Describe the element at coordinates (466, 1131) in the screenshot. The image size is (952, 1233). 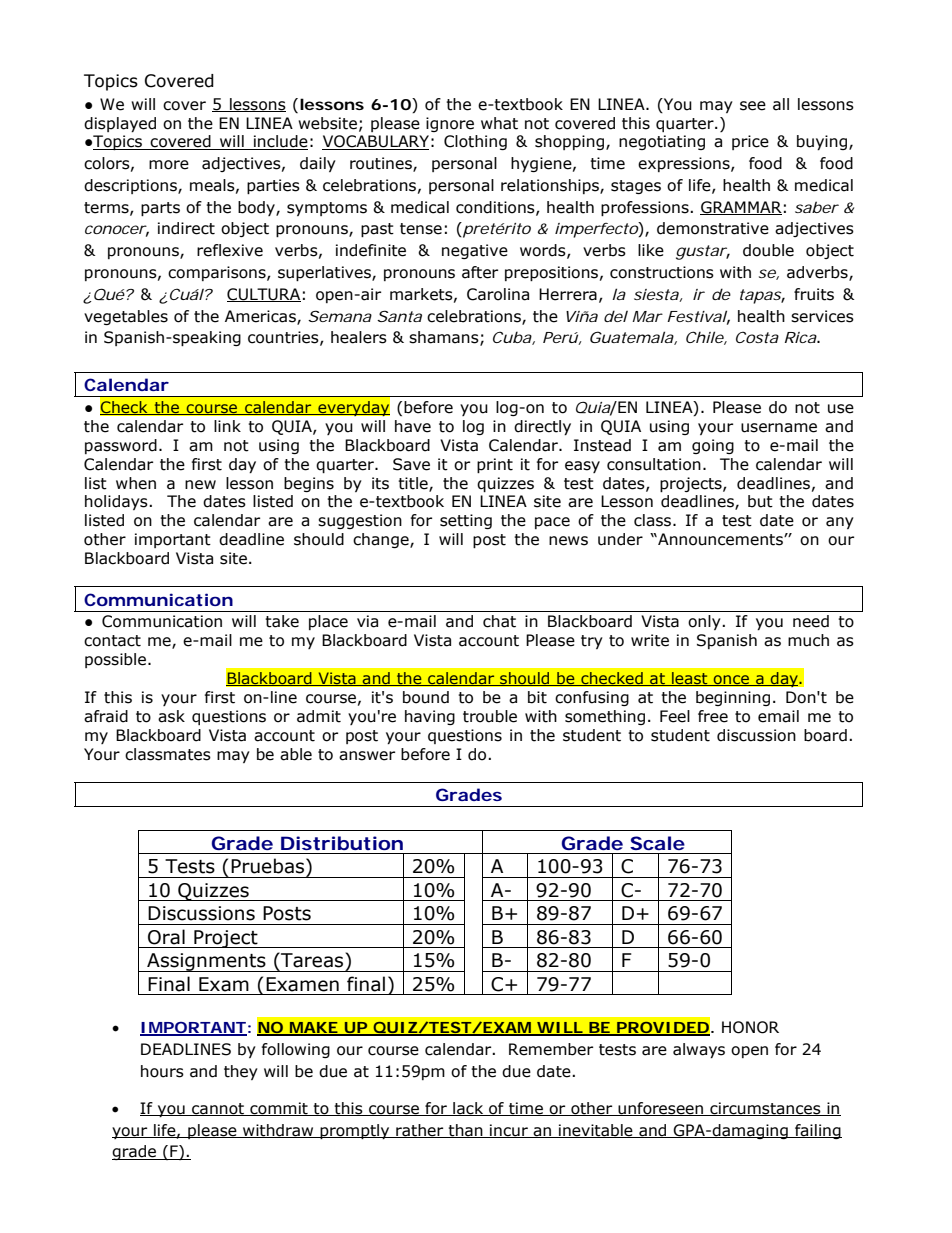
I see `than` at that location.
